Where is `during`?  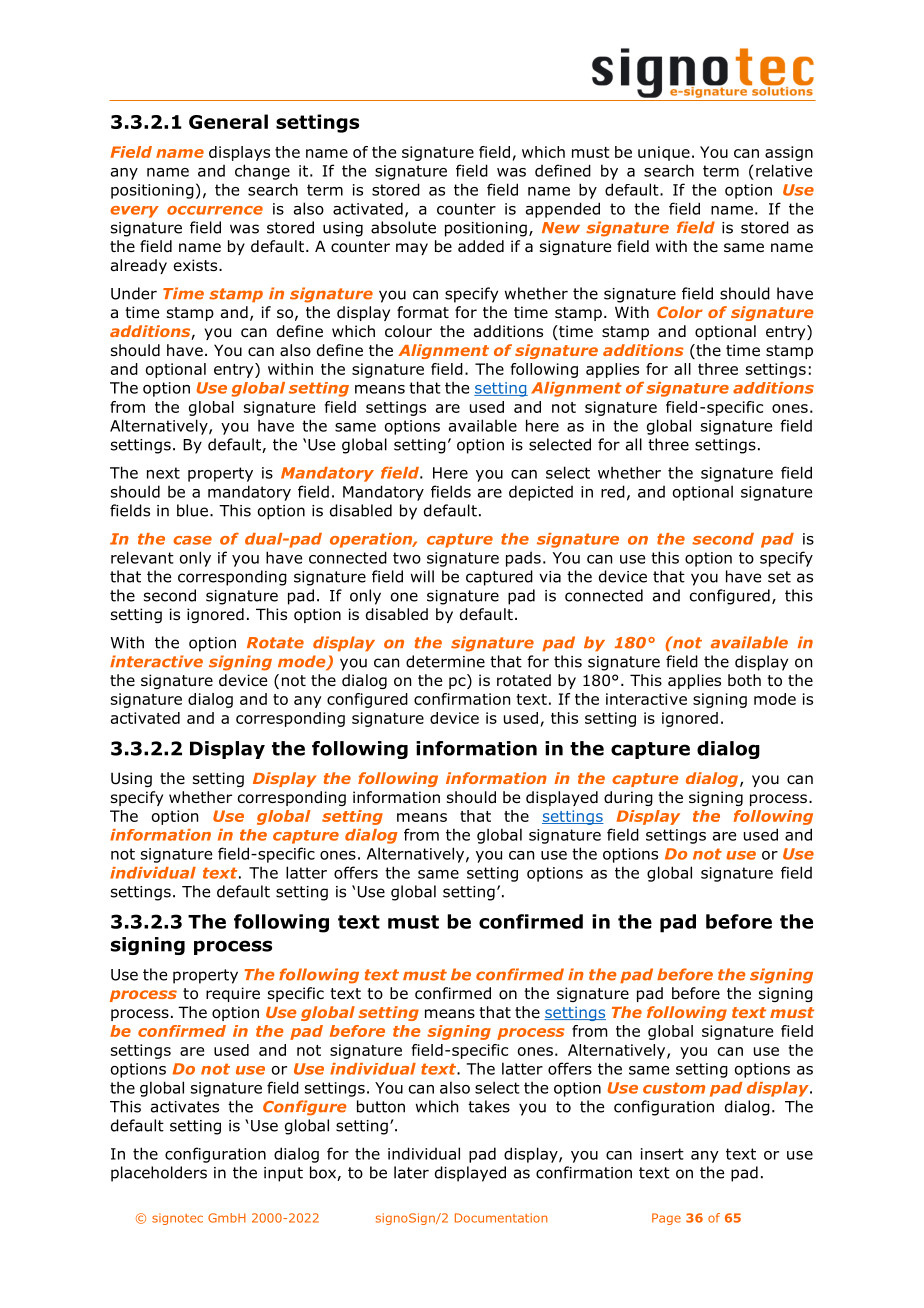
during is located at coordinates (628, 798).
